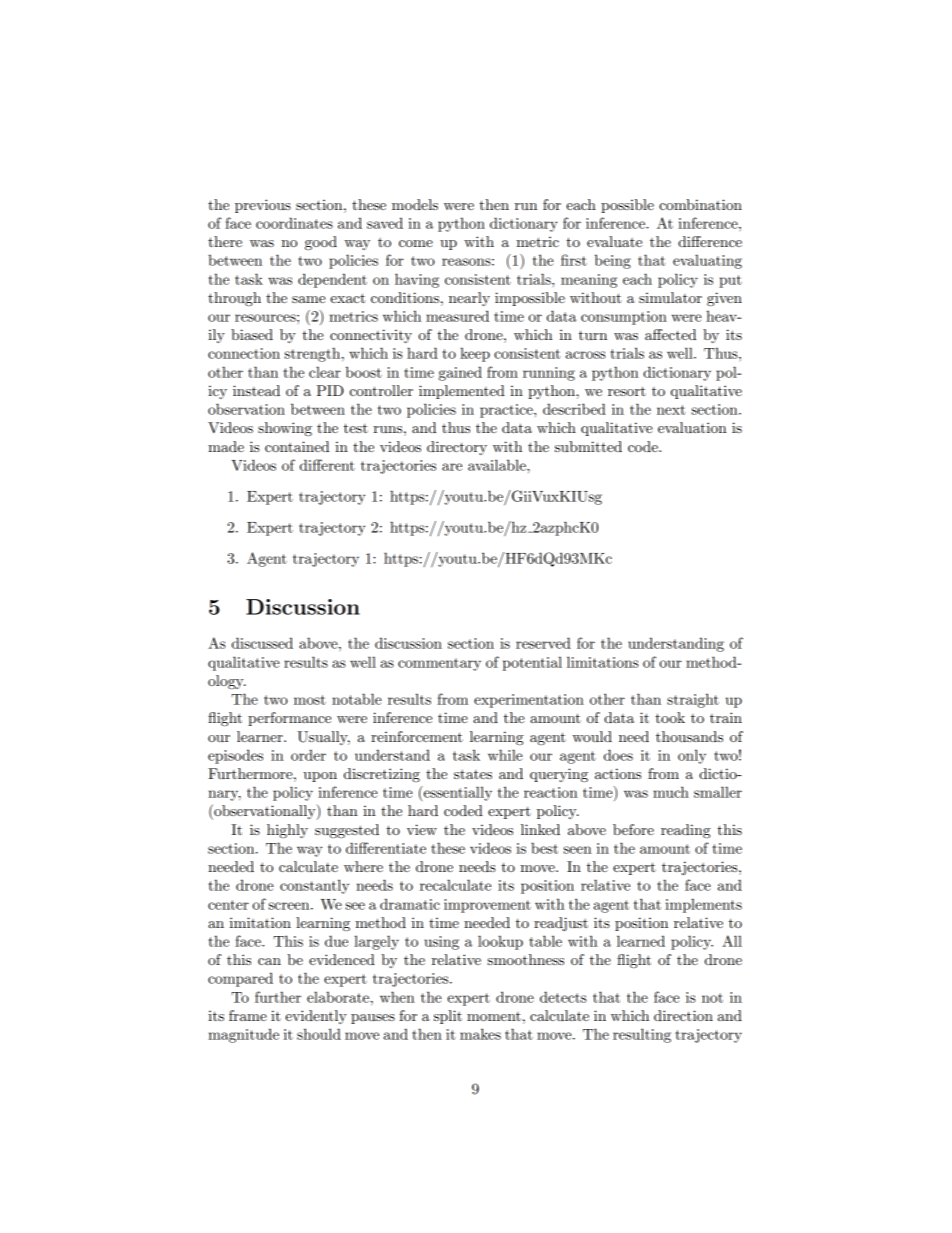 The image size is (952, 1233). What do you see at coordinates (416, 243) in the image?
I see `come` at bounding box center [416, 243].
